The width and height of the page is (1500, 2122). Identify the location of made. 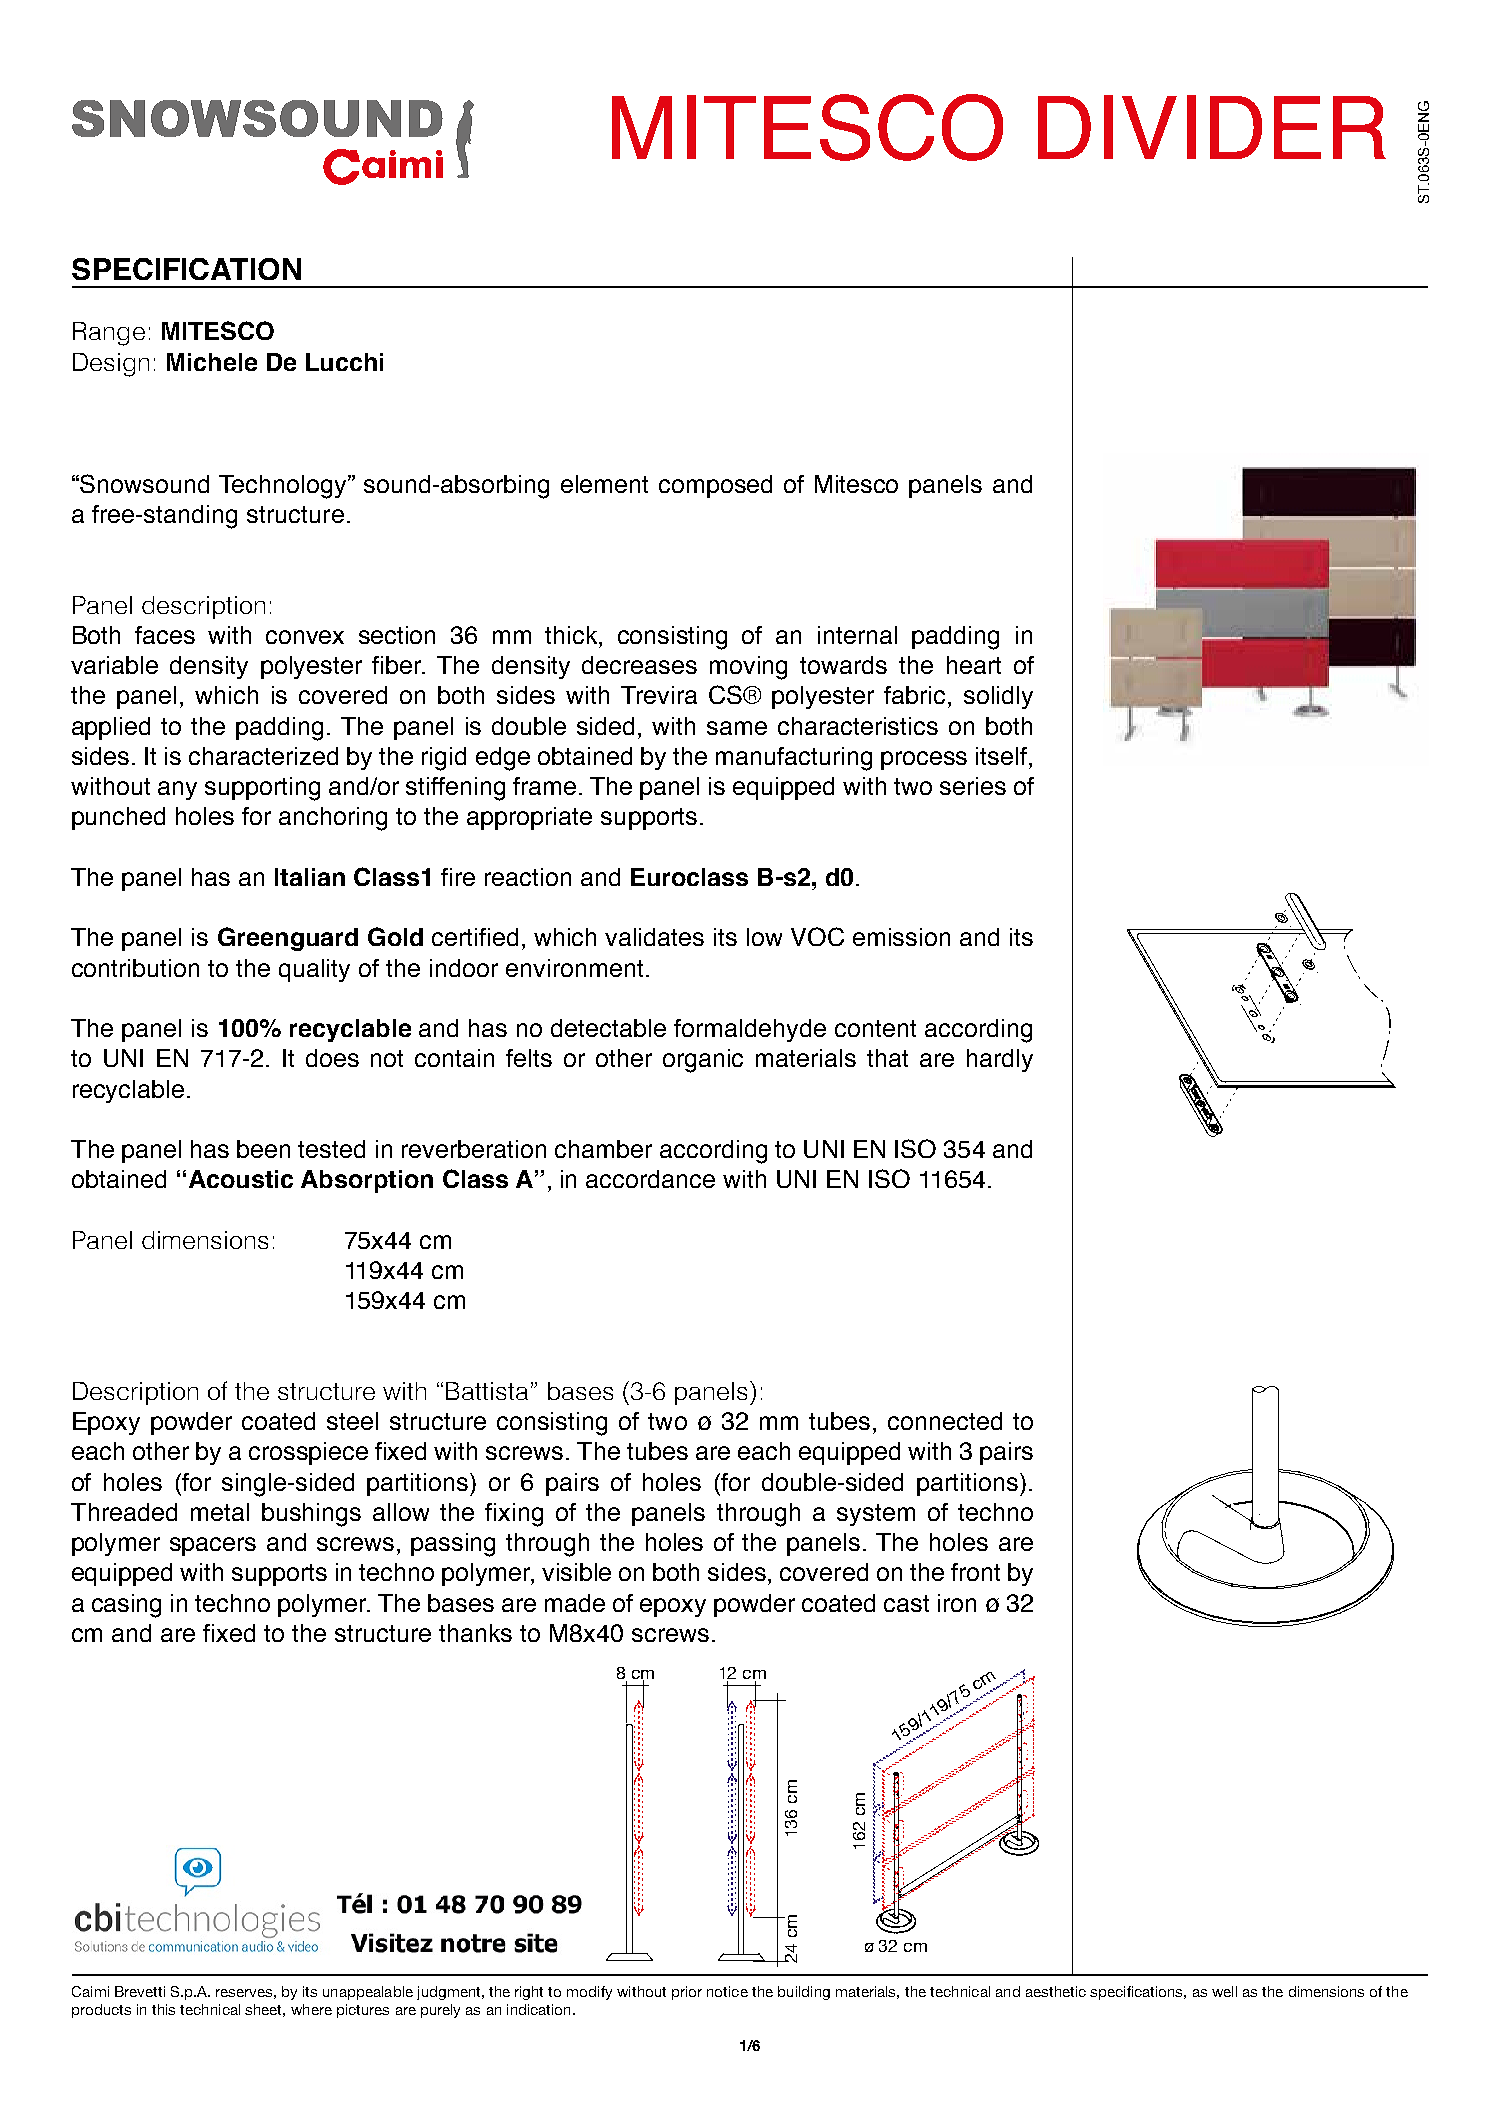
(575, 1603).
